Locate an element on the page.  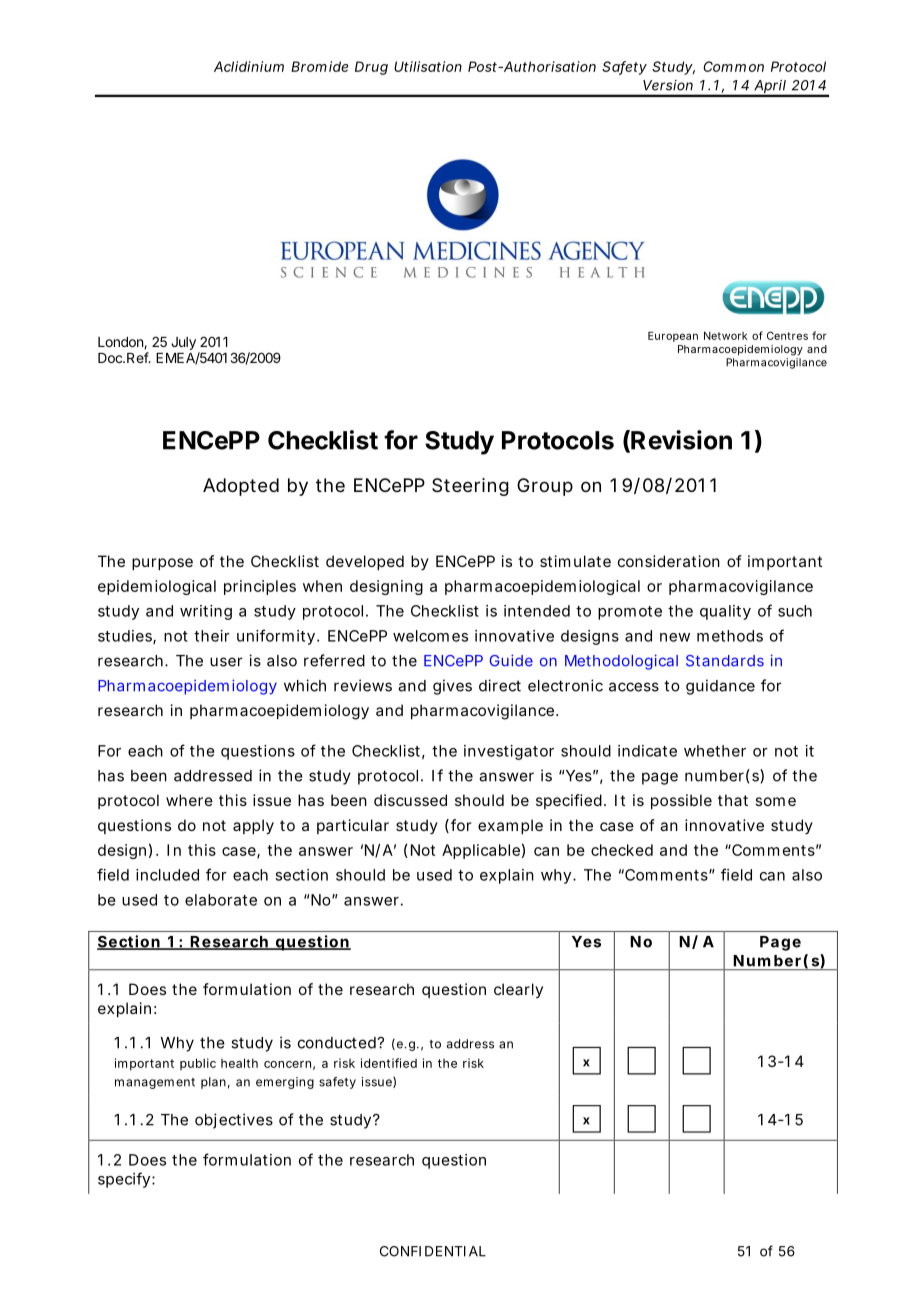
user is located at coordinates (226, 662).
